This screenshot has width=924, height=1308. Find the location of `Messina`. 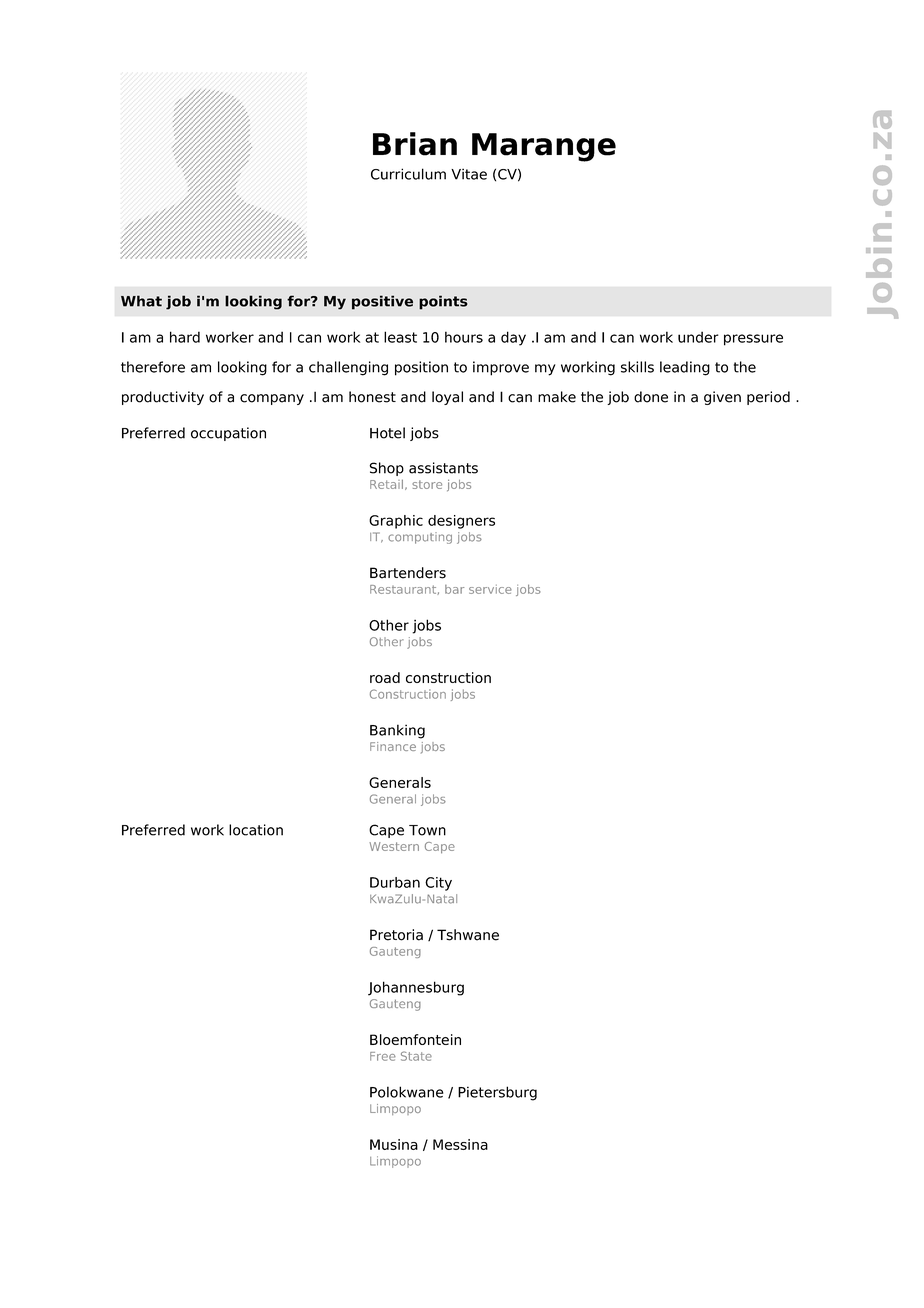

Messina is located at coordinates (460, 1144).
